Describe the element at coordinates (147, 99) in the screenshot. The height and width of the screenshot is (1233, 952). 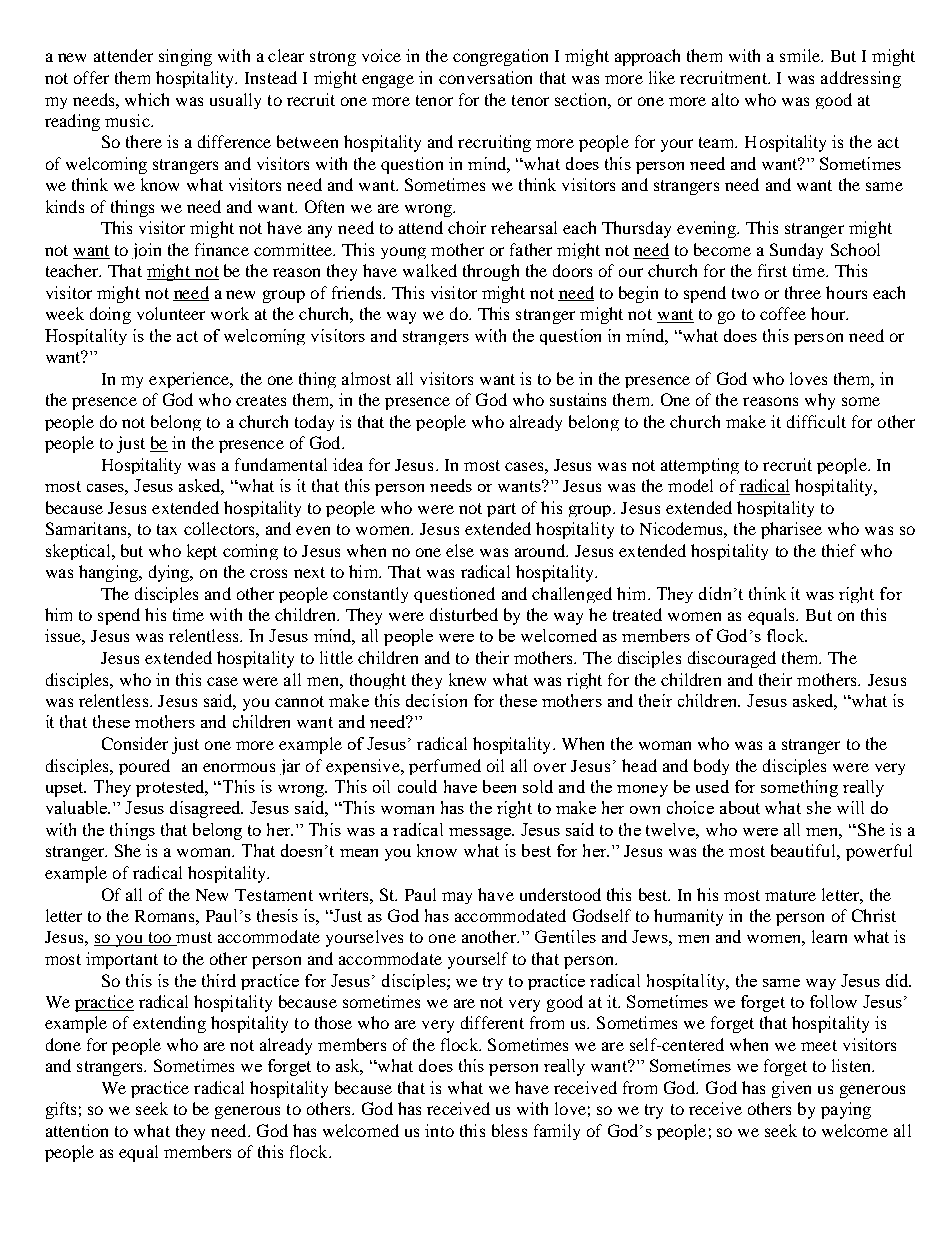
I see `which` at that location.
